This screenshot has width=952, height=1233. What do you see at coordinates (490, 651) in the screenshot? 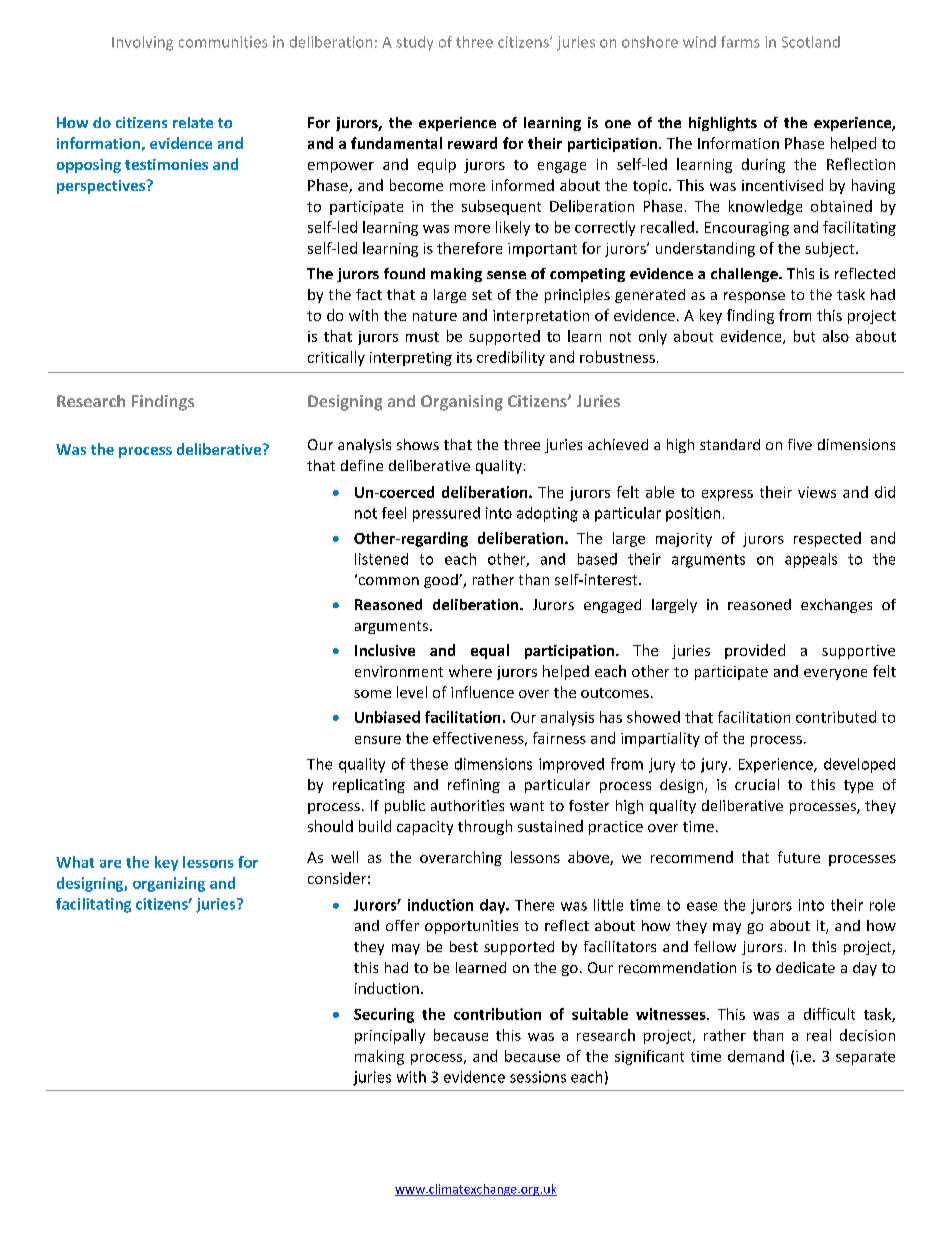
I see `equal` at bounding box center [490, 651].
